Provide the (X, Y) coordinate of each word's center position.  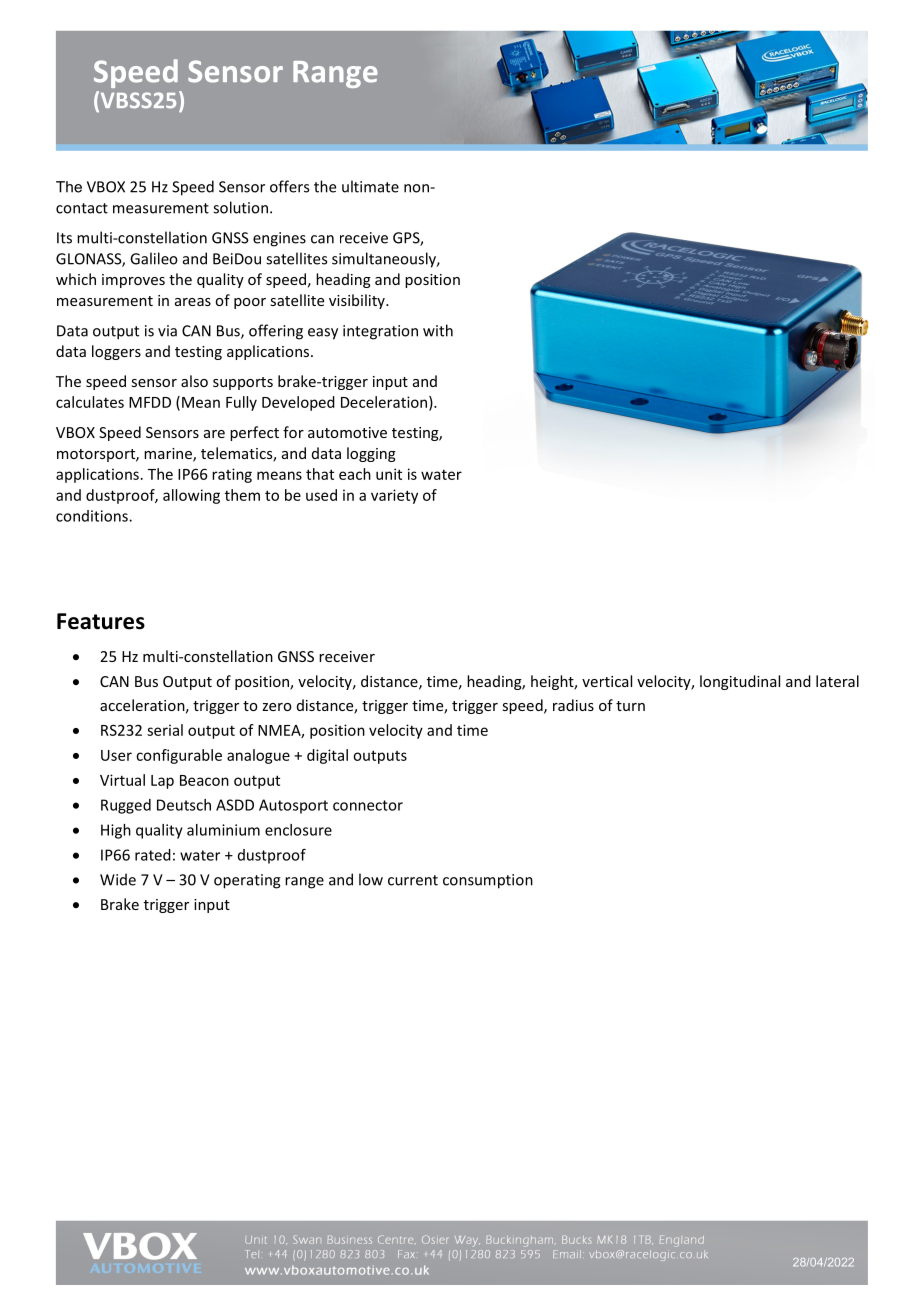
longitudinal (740, 682)
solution (240, 207)
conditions (93, 516)
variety (394, 496)
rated (153, 855)
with (438, 330)
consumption (488, 881)
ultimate (370, 186)
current (413, 880)
